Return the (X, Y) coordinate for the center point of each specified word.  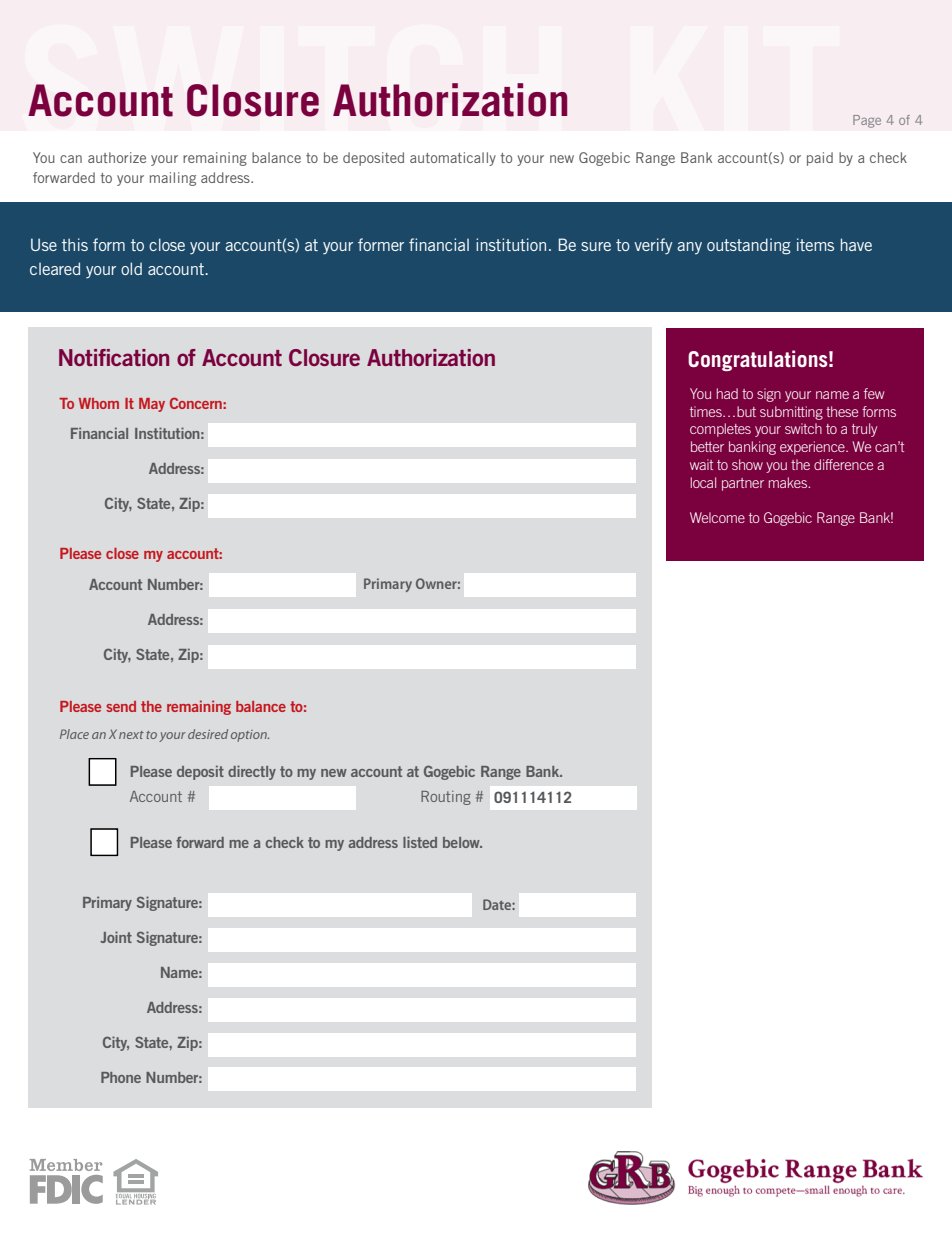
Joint (116, 937)
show (747, 464)
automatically (453, 159)
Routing (446, 798)
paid (820, 159)
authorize (117, 157)
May (152, 405)
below (462, 842)
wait (701, 464)
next (131, 735)
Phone (121, 1077)
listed (420, 842)
